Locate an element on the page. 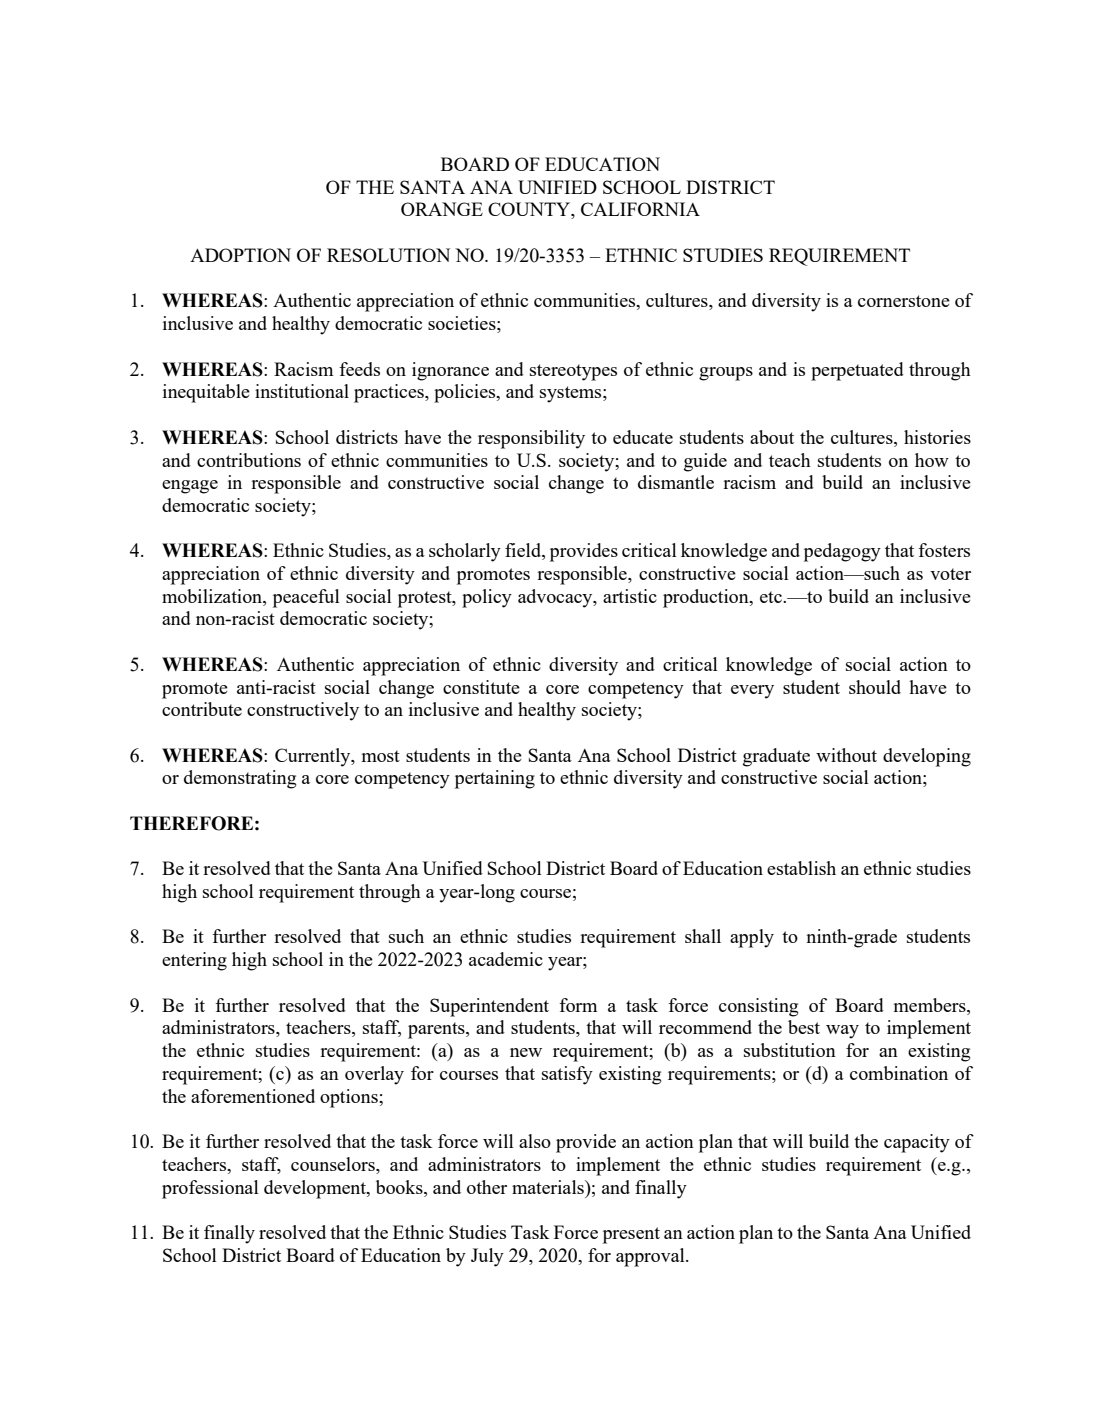 This page has width=1100, height=1423. ADOPTION is located at coordinates (240, 255).
